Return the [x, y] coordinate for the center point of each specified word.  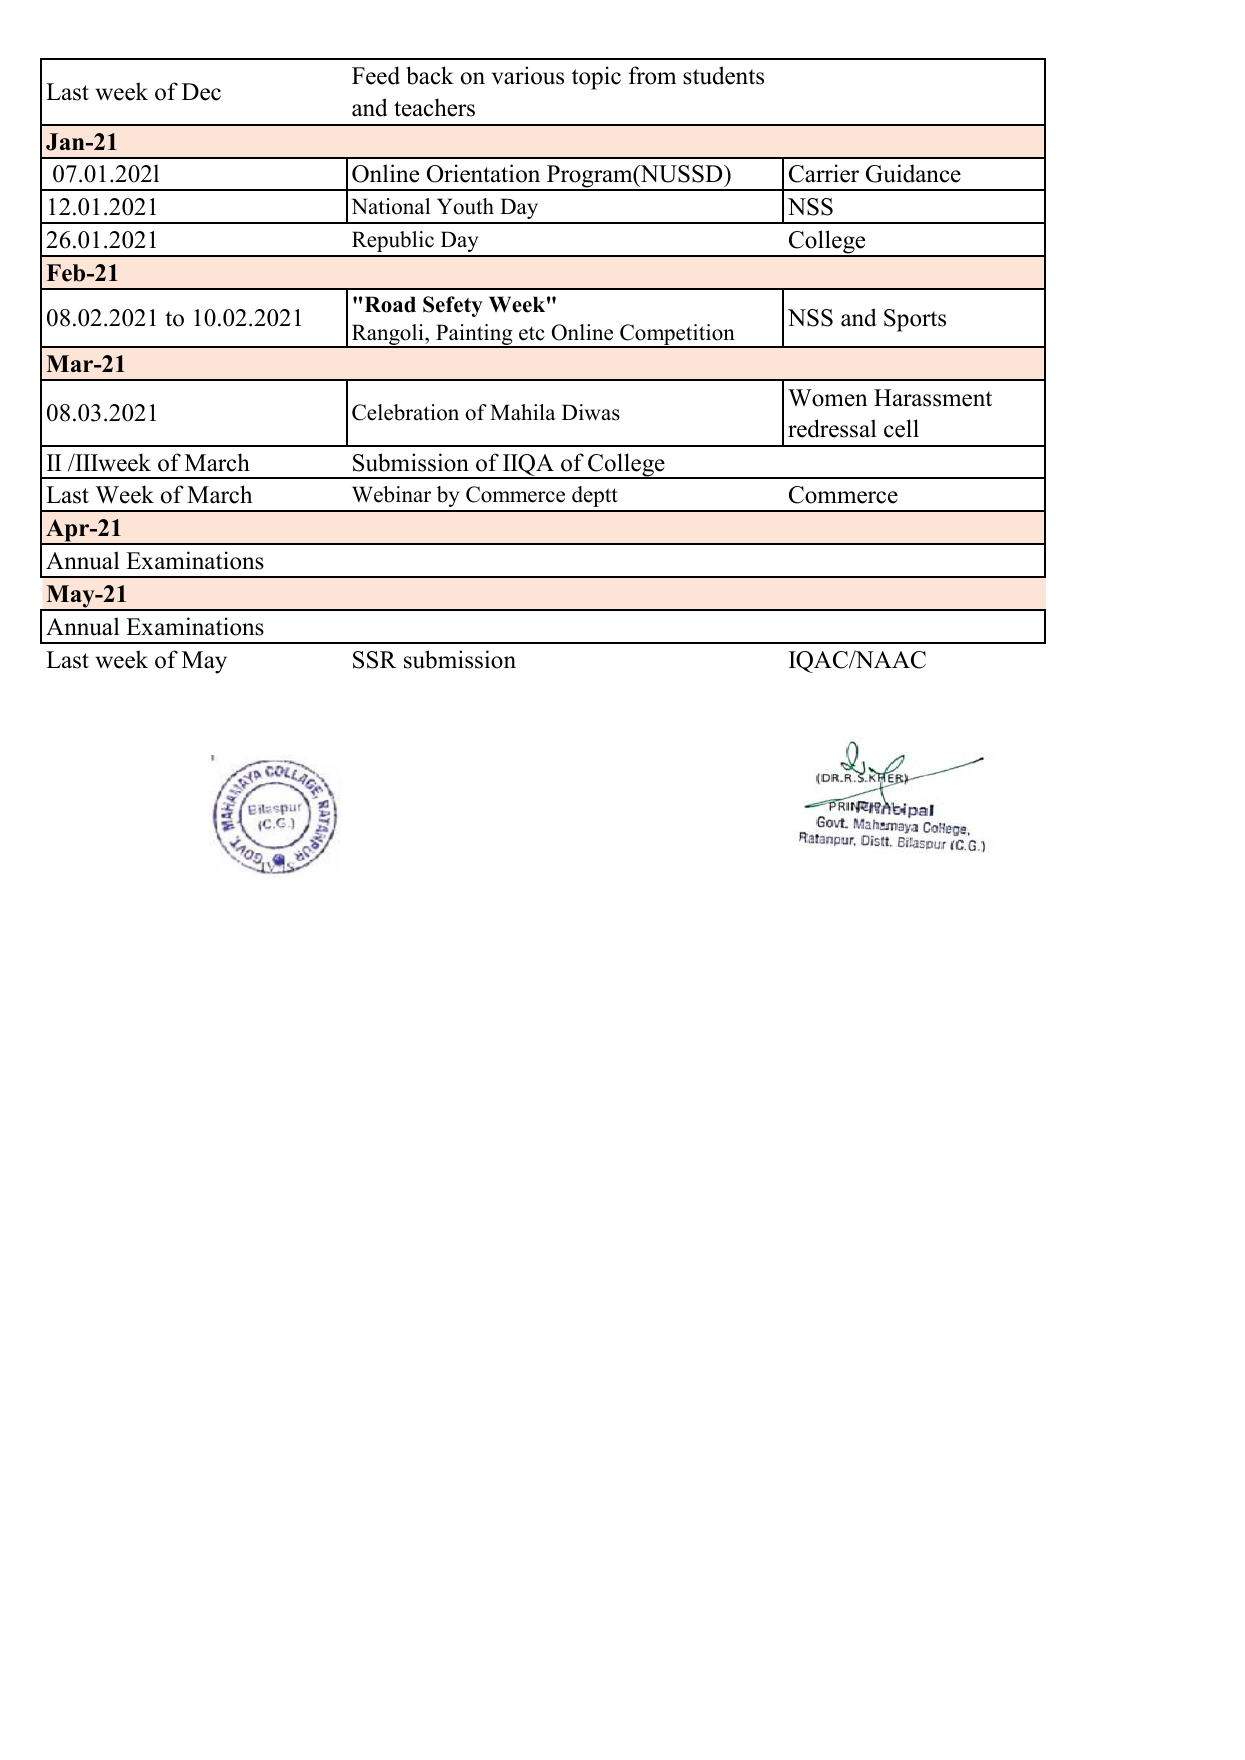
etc [532, 333]
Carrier [824, 173]
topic [596, 78]
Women [828, 398]
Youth [465, 206]
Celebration [405, 412]
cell [901, 428]
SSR [375, 660]
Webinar [391, 494]
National [391, 206]
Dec [201, 92]
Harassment [933, 398]
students [723, 75]
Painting [474, 336]
